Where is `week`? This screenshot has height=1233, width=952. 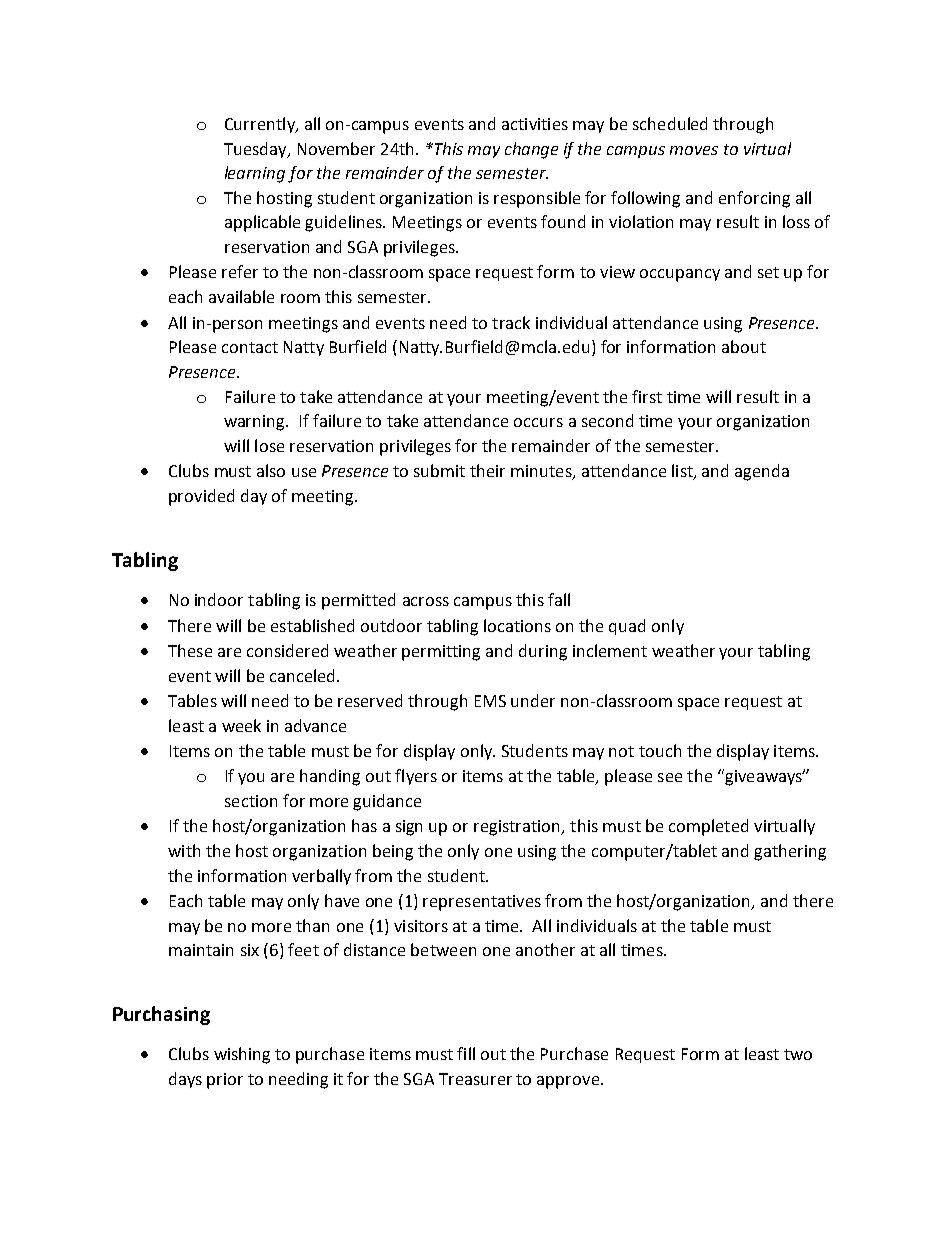 week is located at coordinates (241, 725).
